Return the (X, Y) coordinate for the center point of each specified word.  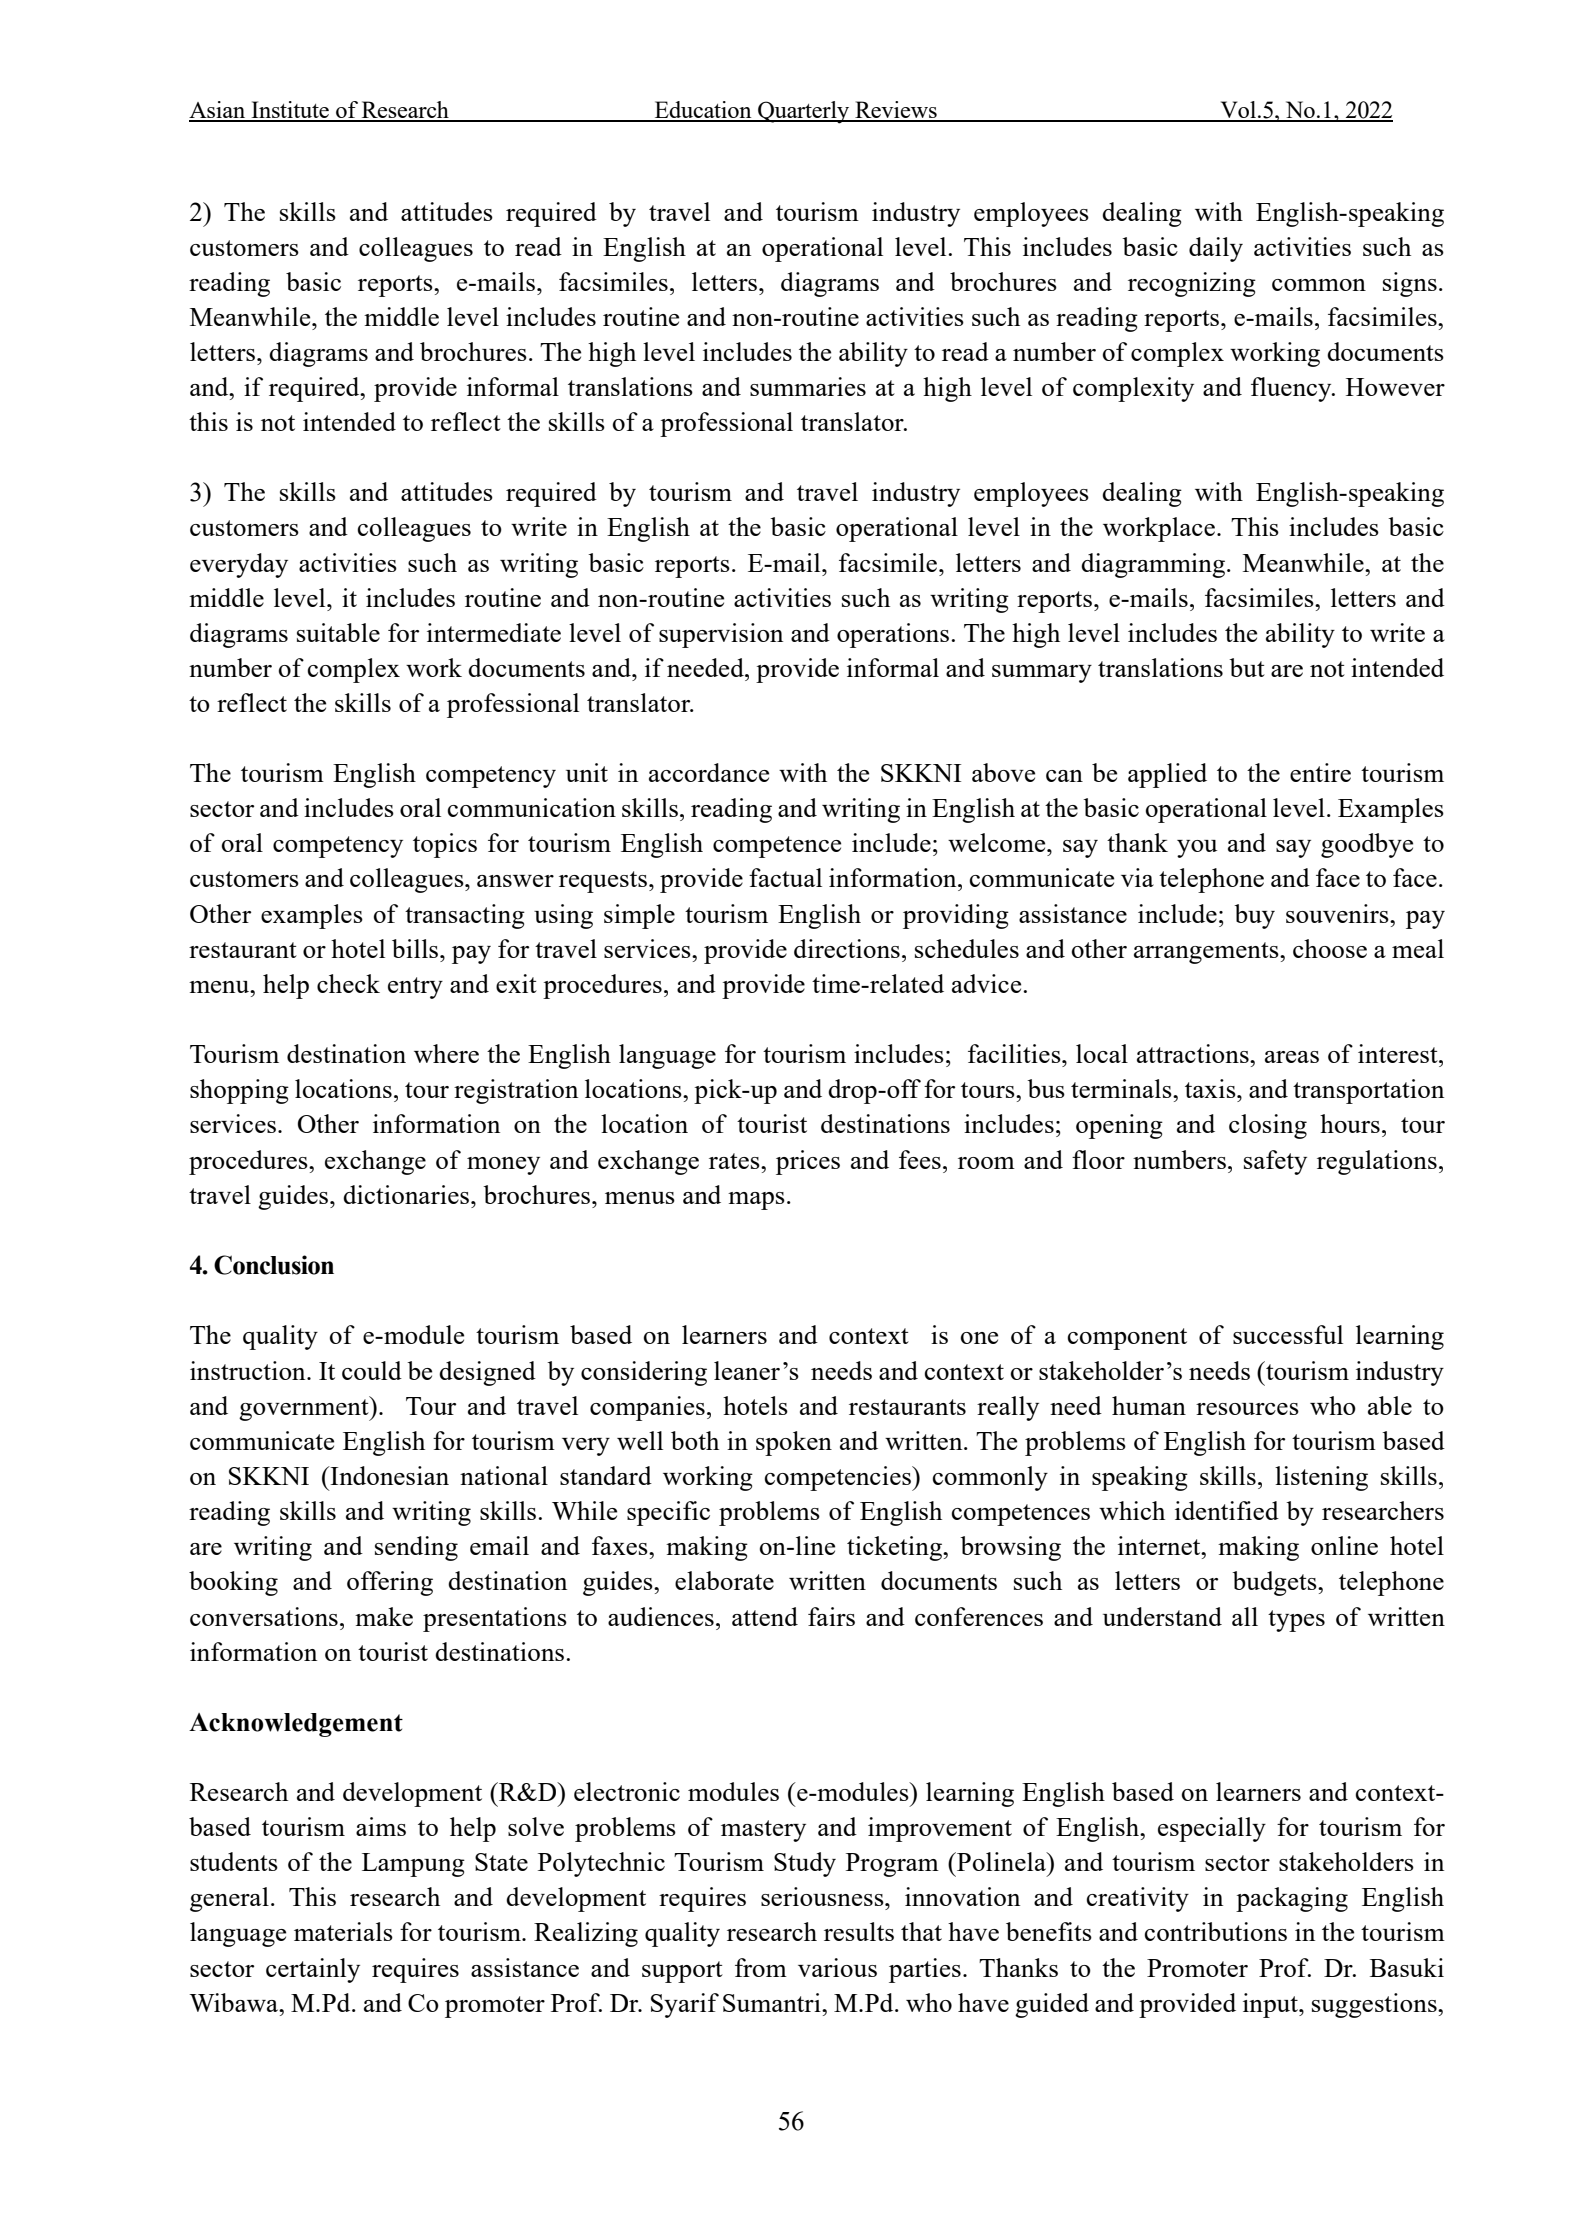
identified (1227, 1510)
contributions (1216, 1931)
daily (1216, 249)
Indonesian (388, 1475)
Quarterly (804, 112)
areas (1292, 1057)
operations (893, 635)
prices (808, 1162)
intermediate (494, 632)
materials (343, 1931)
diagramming (1153, 565)
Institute (290, 111)
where (446, 1053)
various (837, 1967)
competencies (839, 1478)
